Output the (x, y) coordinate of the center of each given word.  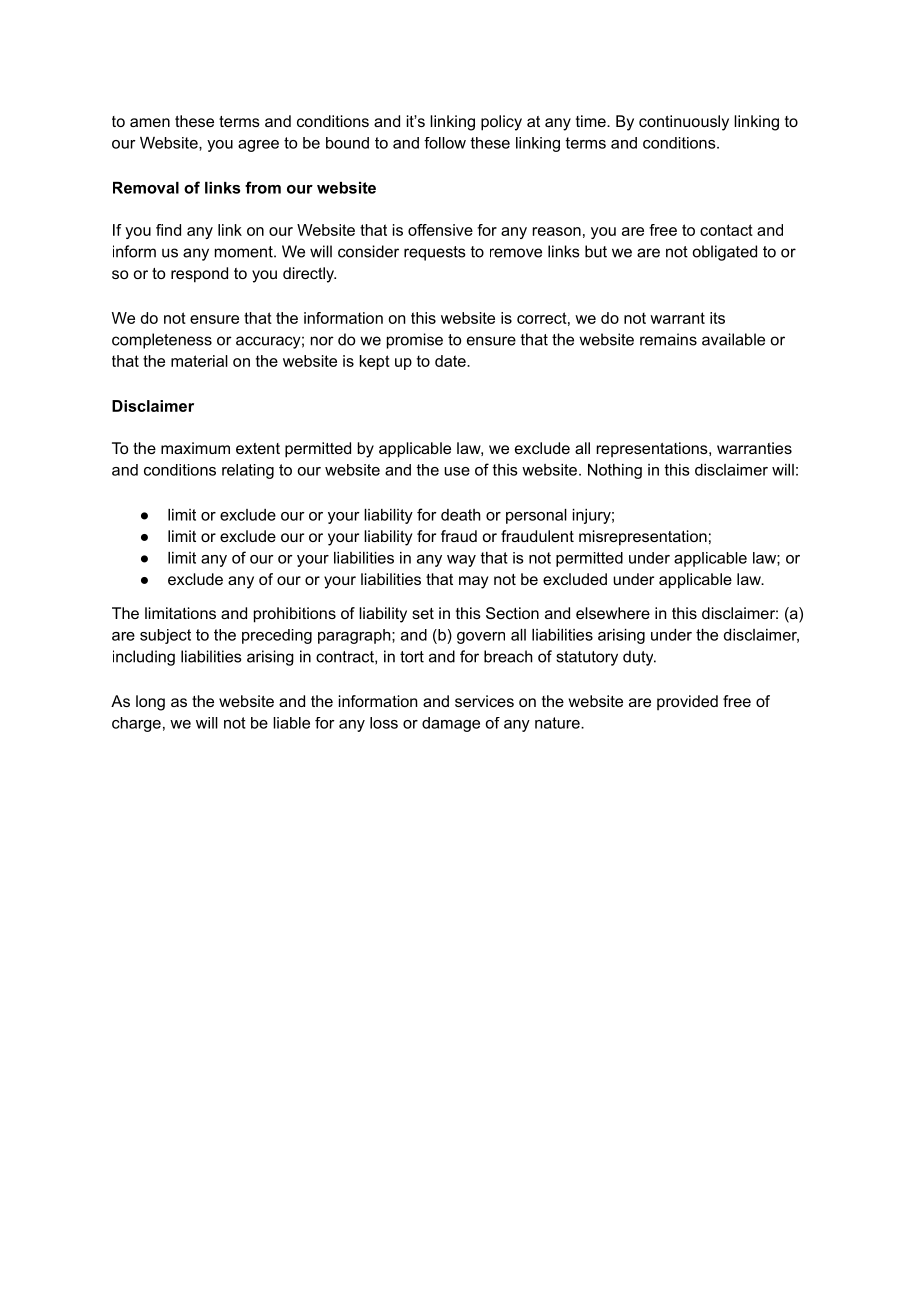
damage (451, 724)
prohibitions (295, 615)
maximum (195, 448)
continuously (684, 123)
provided (687, 702)
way (461, 561)
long (150, 703)
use (457, 471)
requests (435, 253)
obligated (725, 253)
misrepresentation (643, 538)
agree (258, 146)
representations (653, 449)
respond (199, 275)
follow (445, 143)
